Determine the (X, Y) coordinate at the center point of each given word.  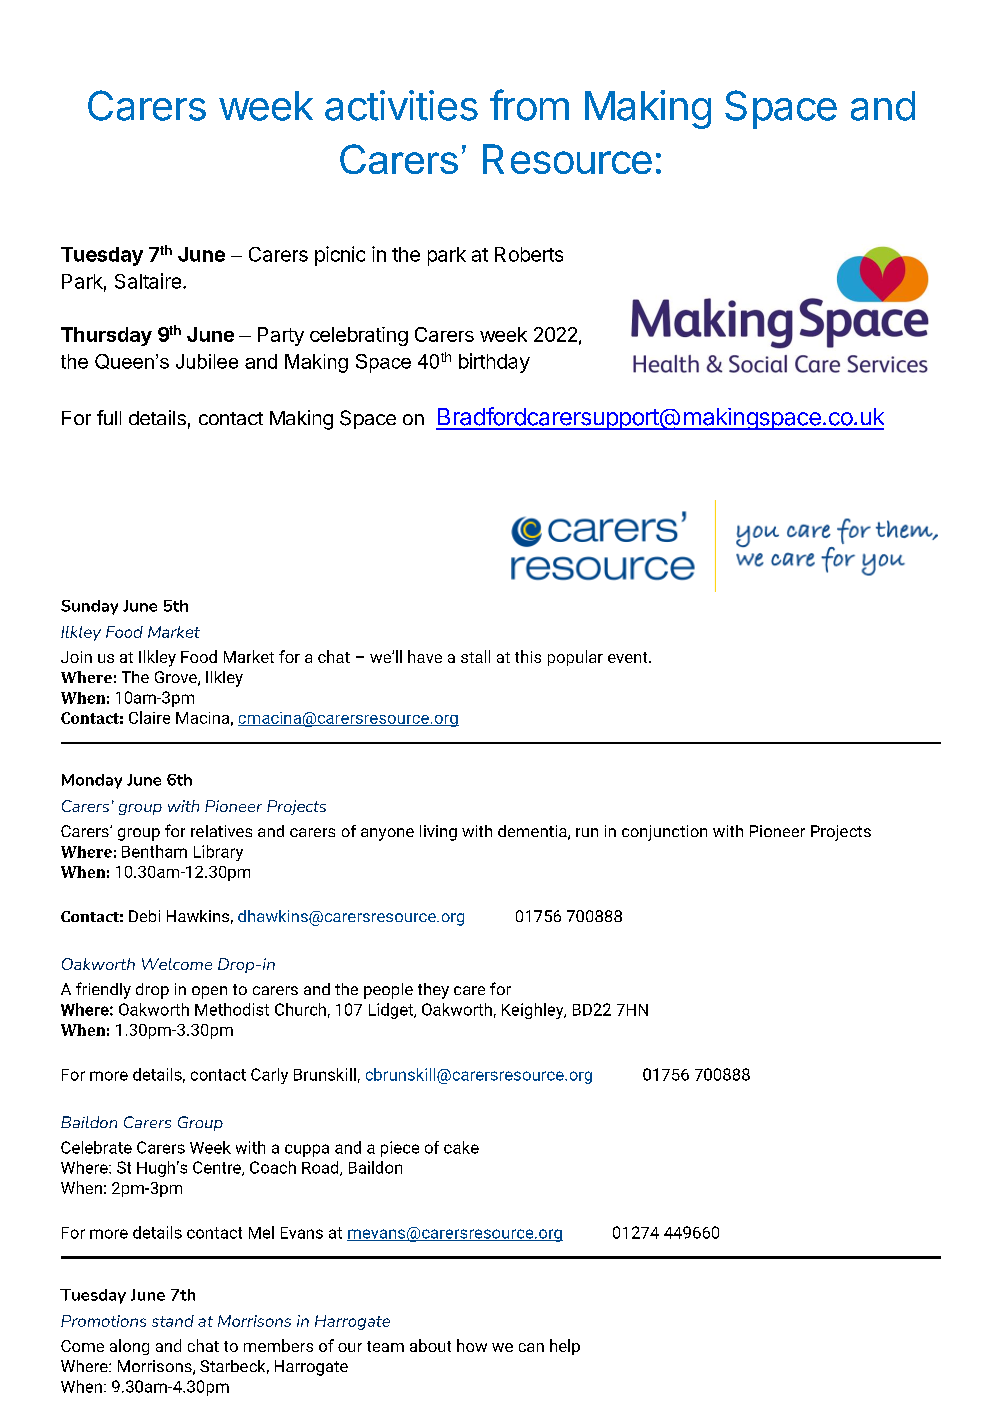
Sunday (89, 607)
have (425, 656)
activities (401, 105)
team (385, 1346)
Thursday (106, 336)
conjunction (664, 833)
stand (173, 1321)
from (529, 105)
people (388, 991)
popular (575, 658)
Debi (144, 916)
